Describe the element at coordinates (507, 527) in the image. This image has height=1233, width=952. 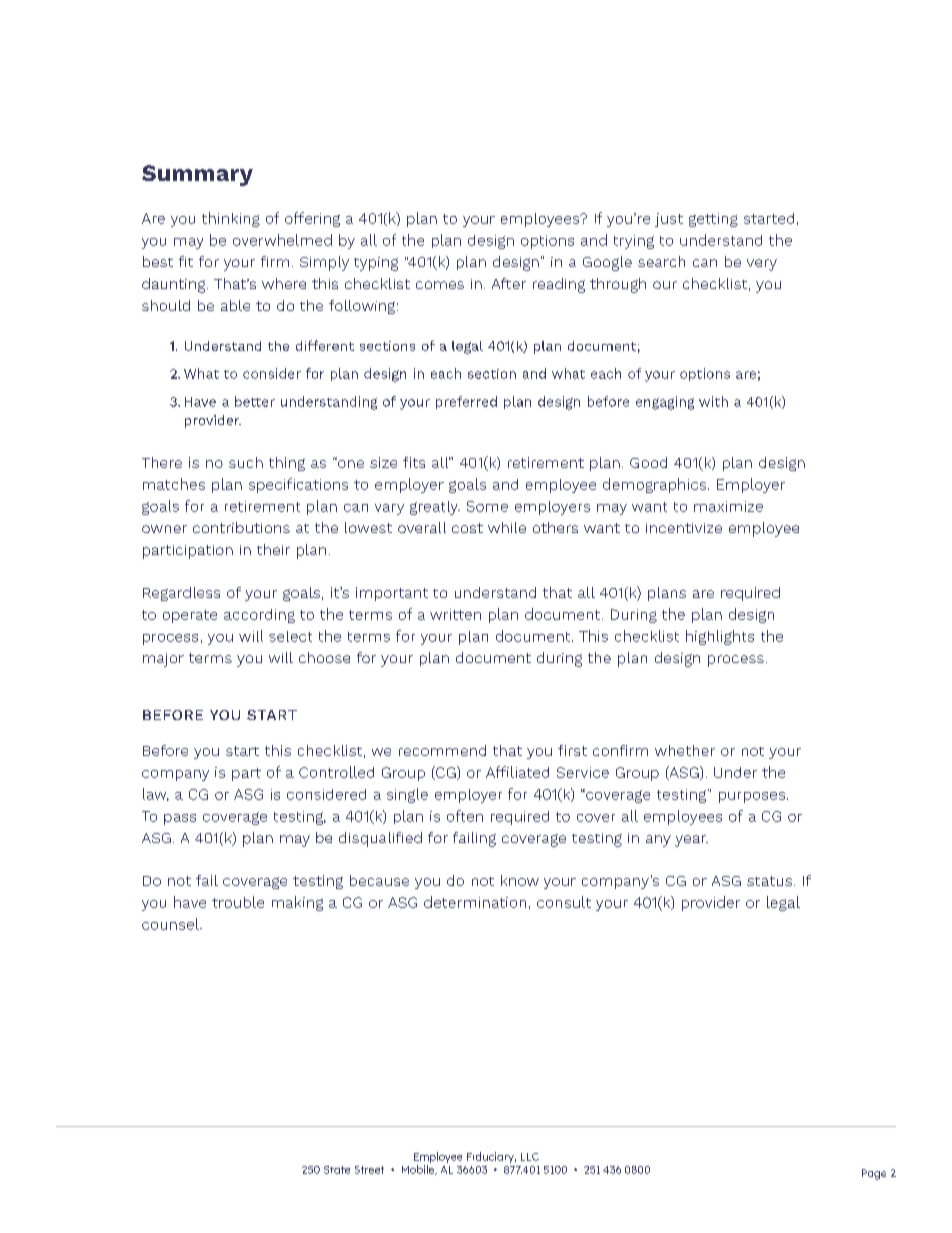
I see `while` at that location.
